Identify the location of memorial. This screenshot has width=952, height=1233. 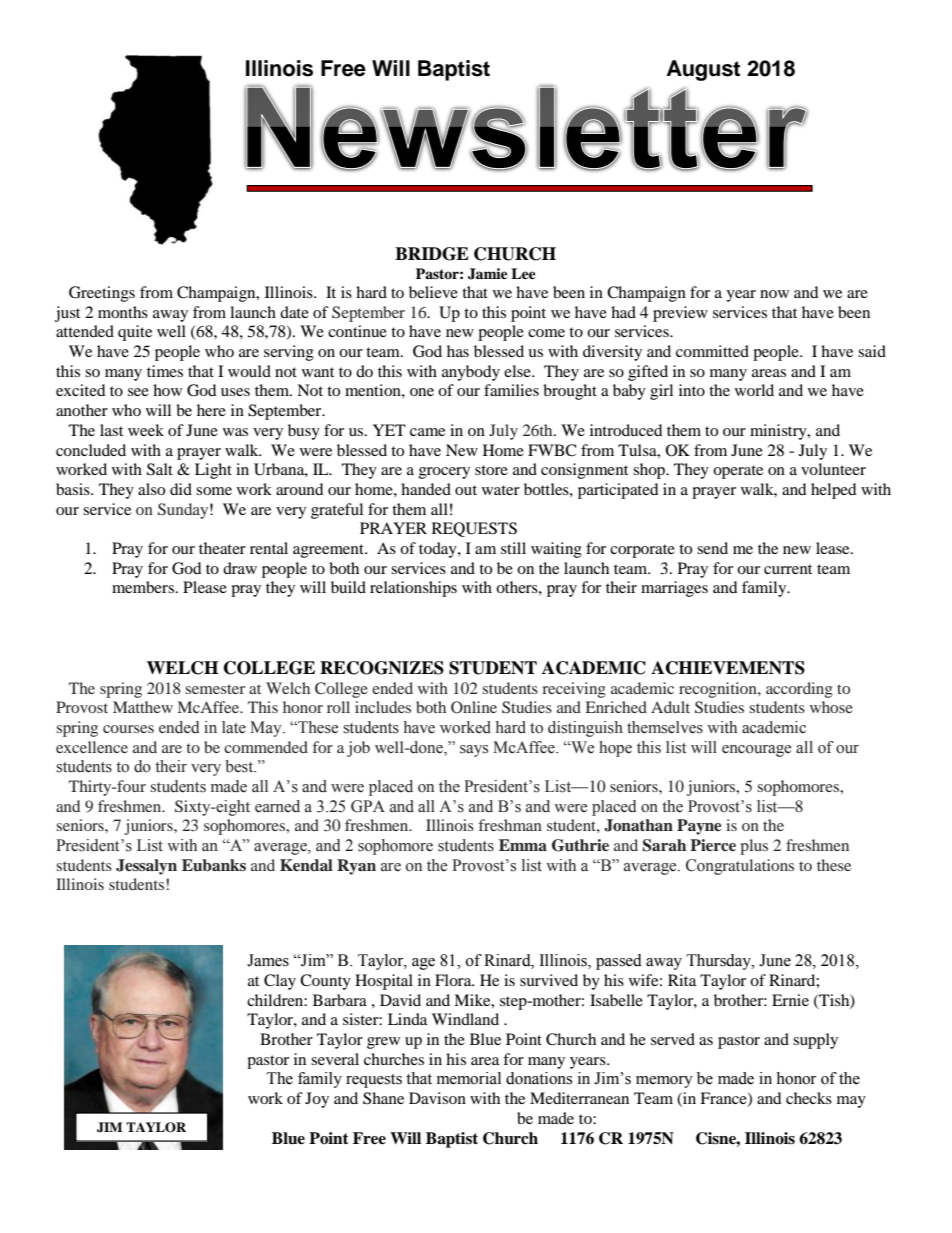
(469, 1078).
